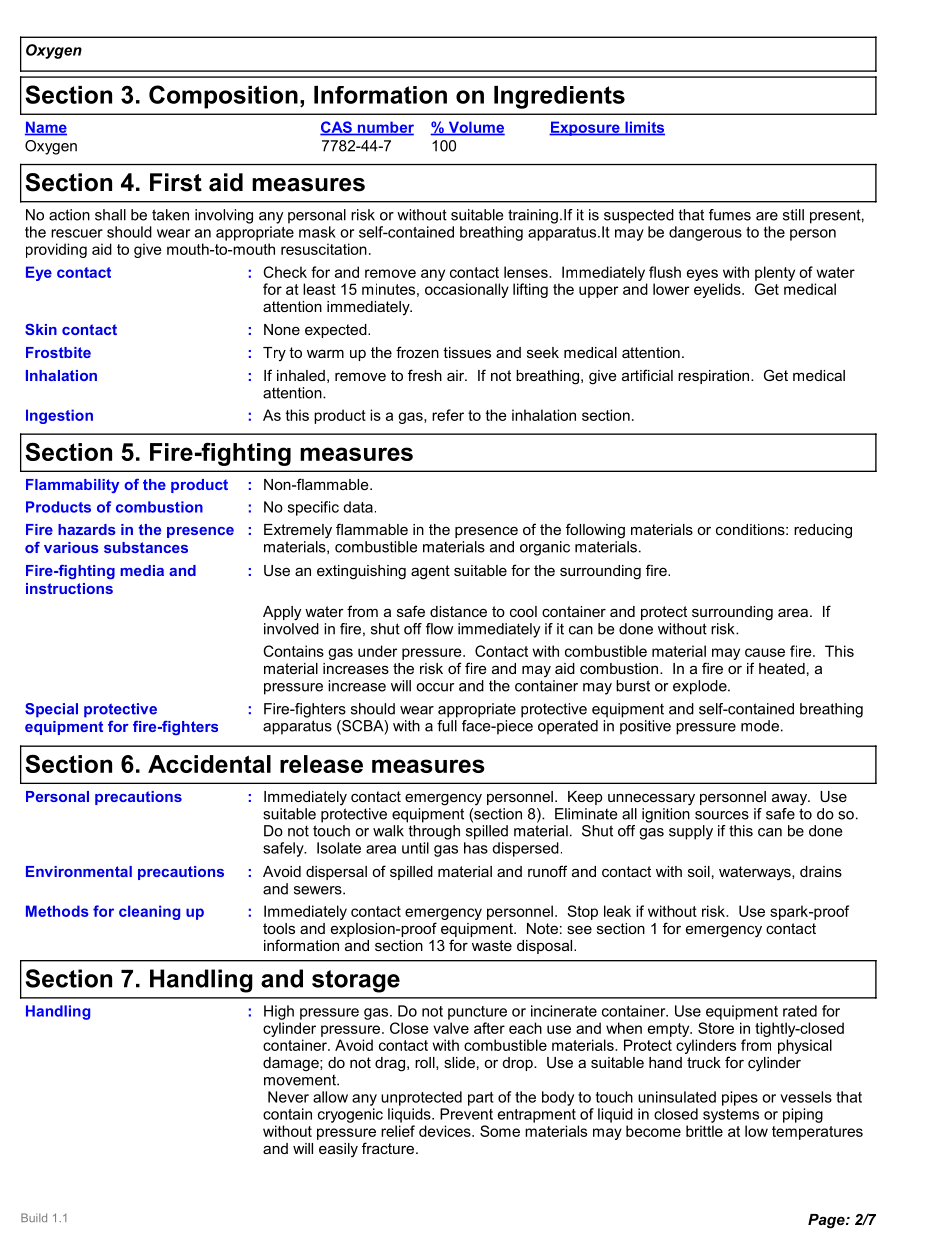  What do you see at coordinates (34, 1217) in the screenshot?
I see `Build` at bounding box center [34, 1217].
